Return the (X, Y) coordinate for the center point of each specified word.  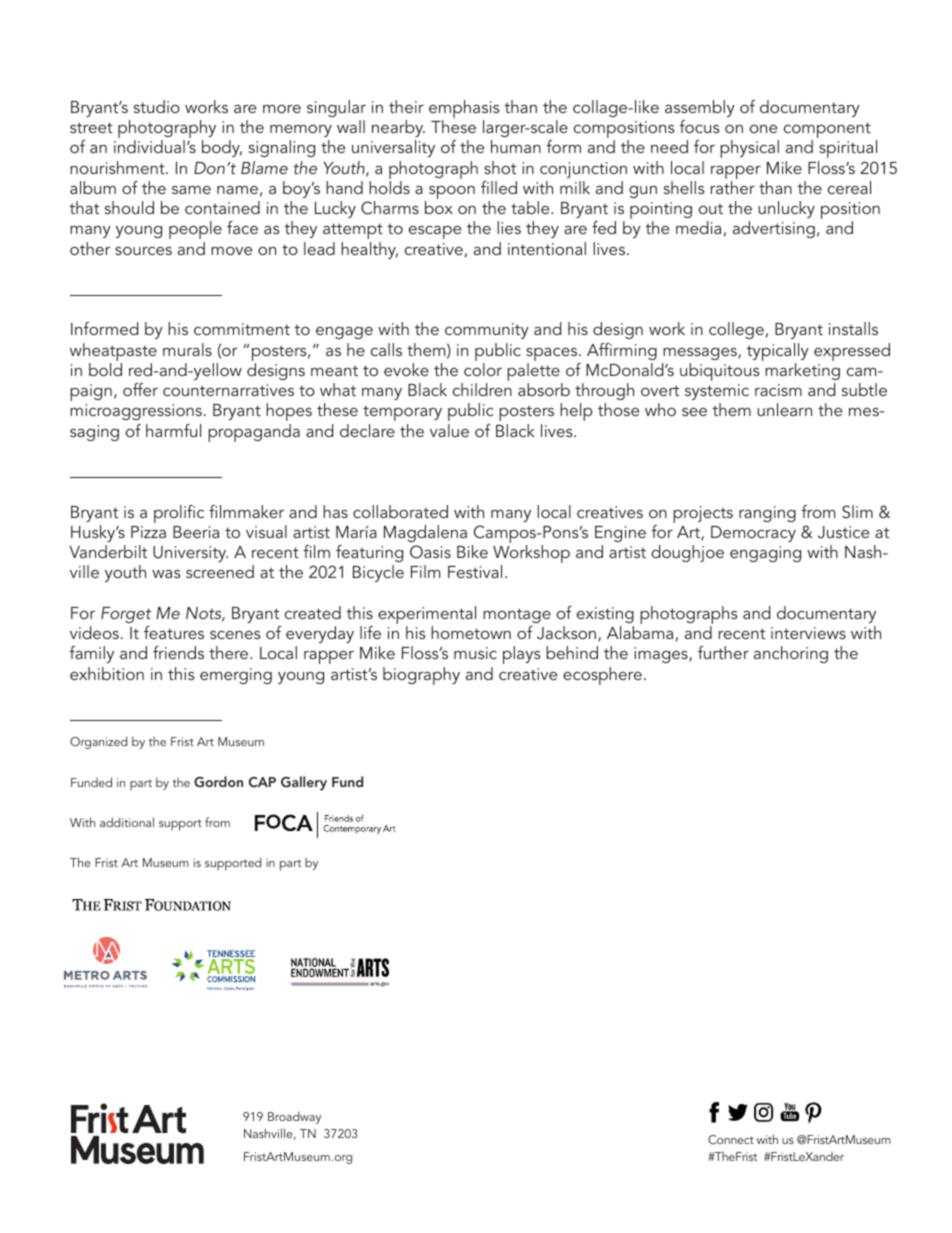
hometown (471, 632)
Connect (731, 1139)
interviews (808, 633)
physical (749, 149)
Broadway (294, 1117)
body (222, 148)
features (174, 632)
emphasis (464, 110)
